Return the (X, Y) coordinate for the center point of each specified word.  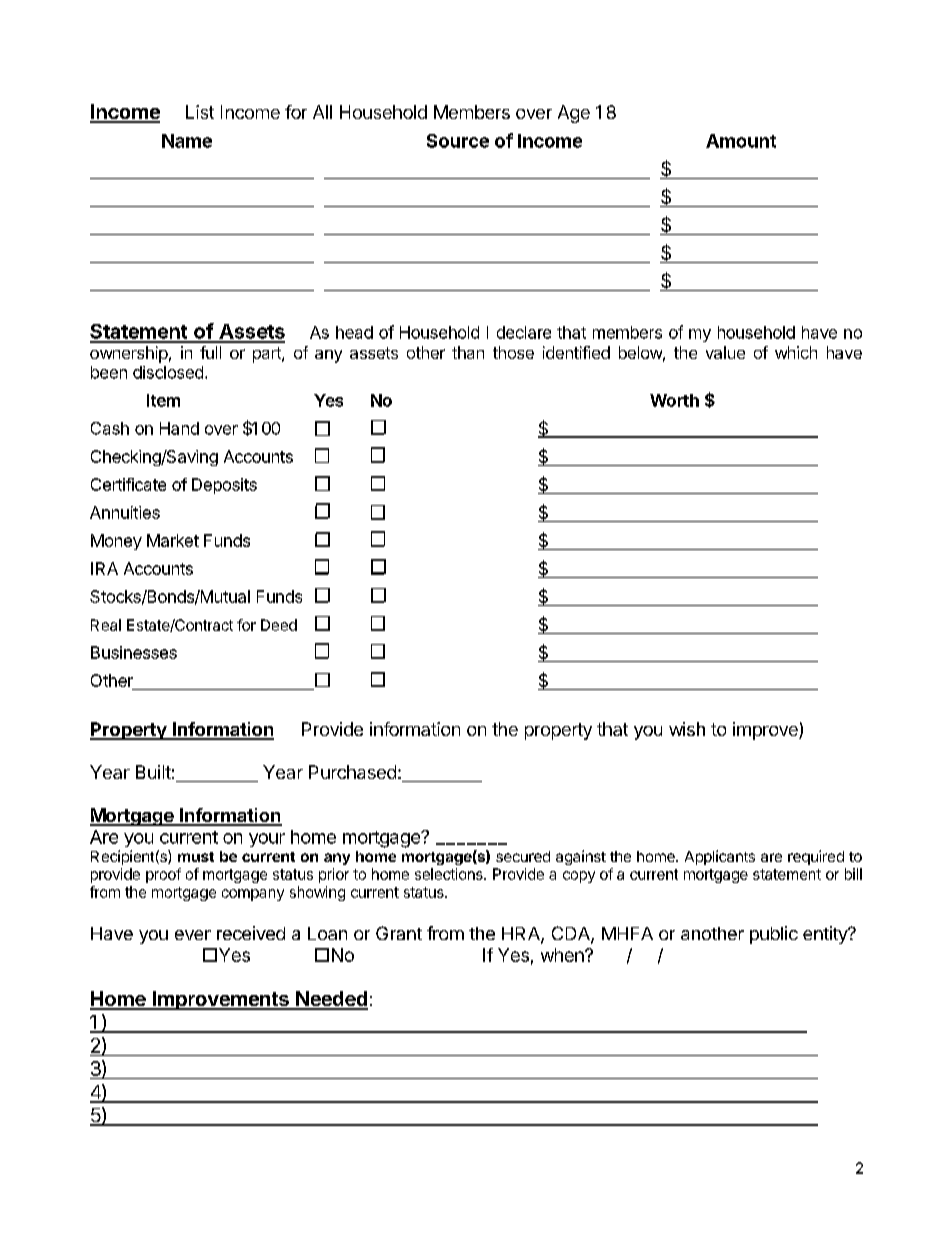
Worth (674, 400)
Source (458, 141)
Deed (279, 625)
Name (187, 141)
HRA (522, 935)
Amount (741, 141)
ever (193, 935)
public (774, 935)
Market (173, 540)
